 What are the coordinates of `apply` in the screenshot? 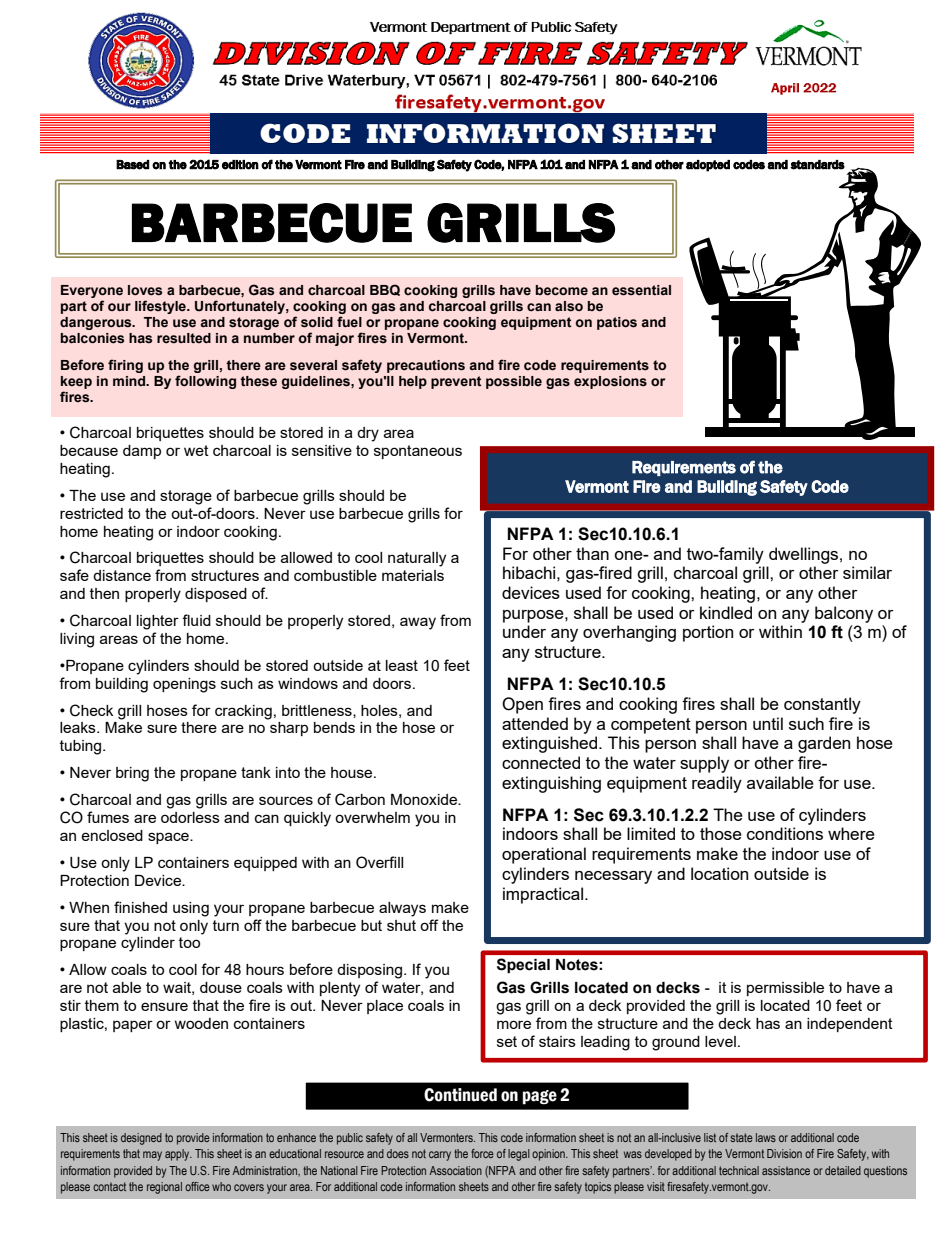 It's located at (178, 1155).
